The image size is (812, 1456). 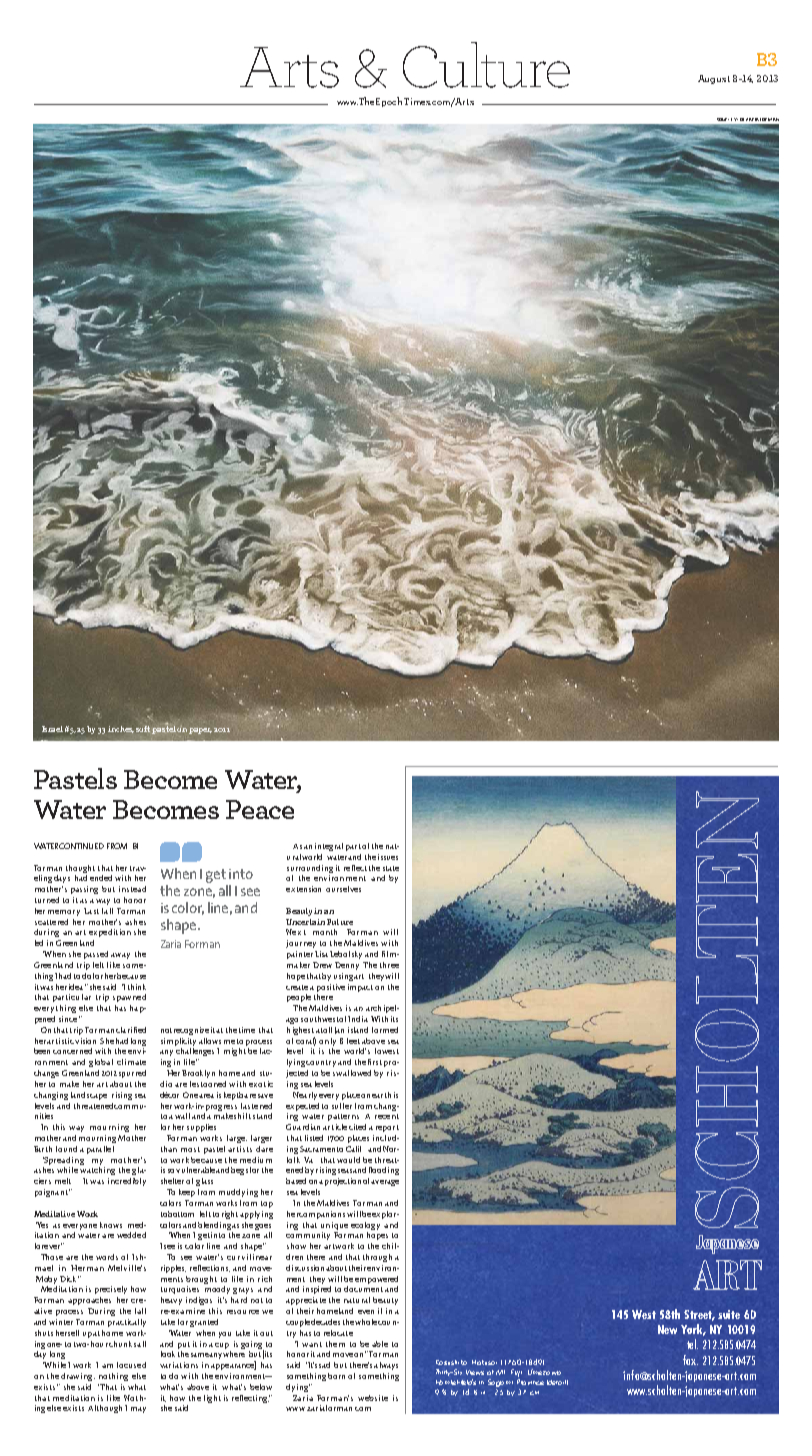 What do you see at coordinates (386, 1366) in the document?
I see `always` at bounding box center [386, 1366].
